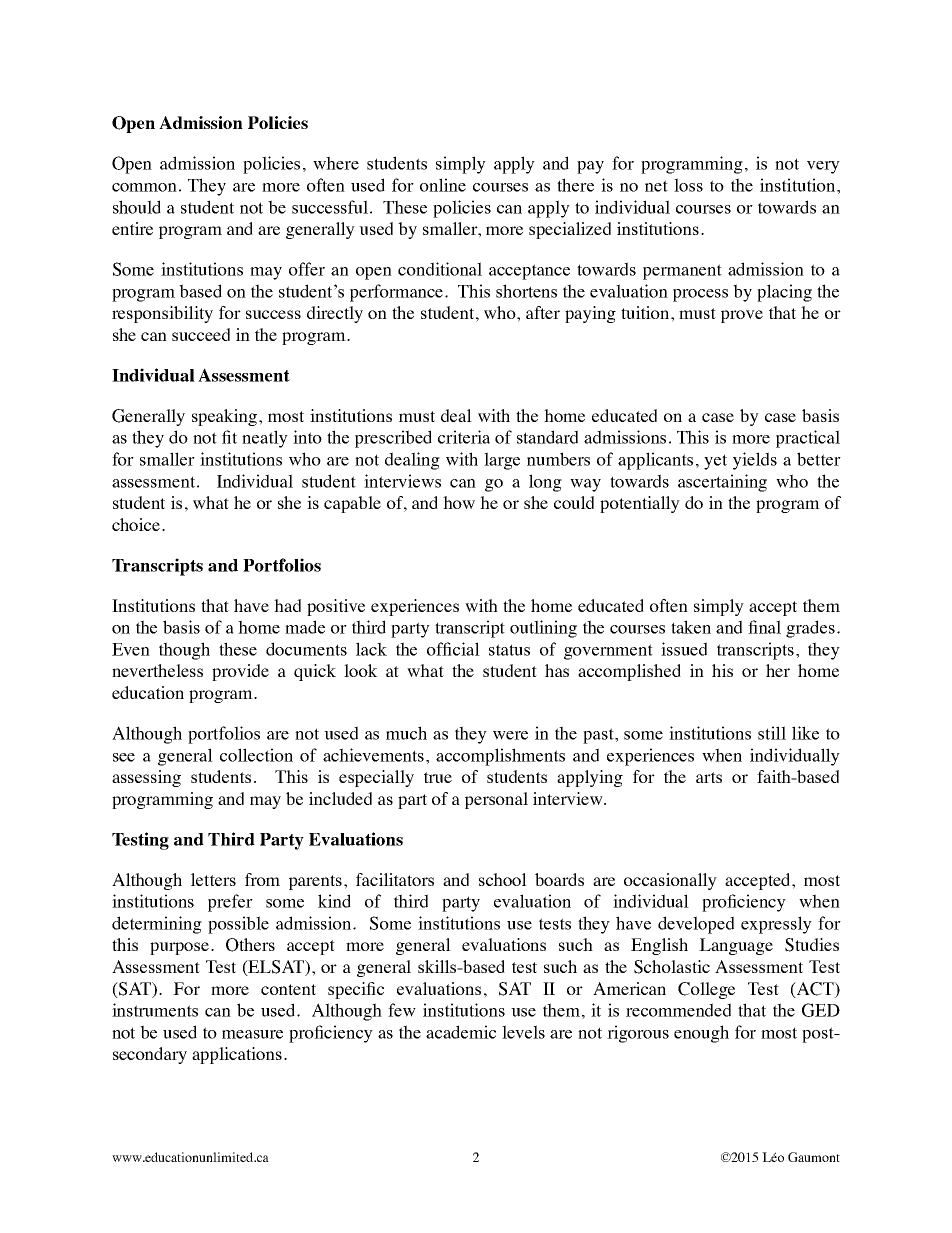 The image size is (952, 1233). Describe the element at coordinates (443, 185) in the image. I see `online` at that location.
